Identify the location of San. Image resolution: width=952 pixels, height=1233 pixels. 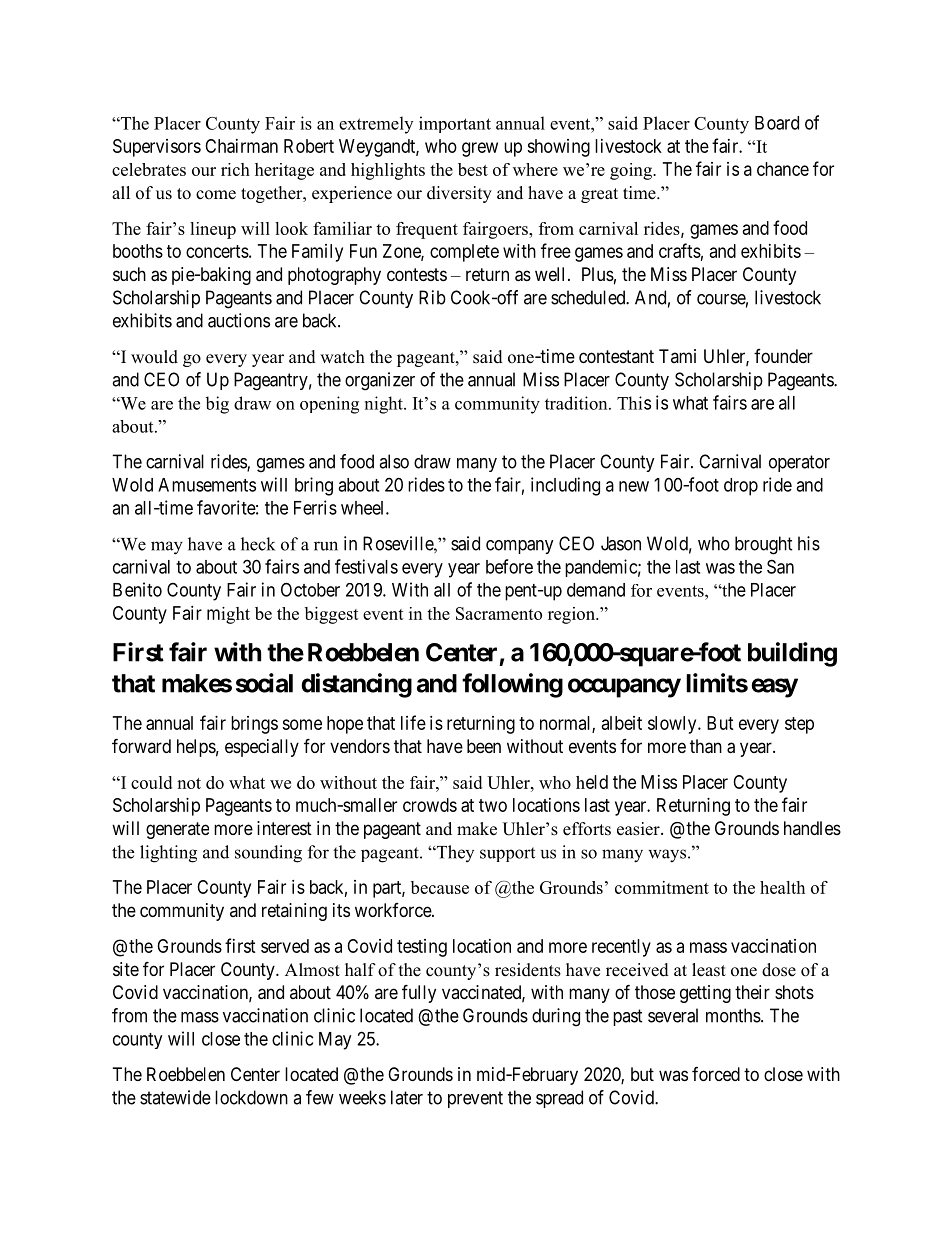
(780, 566).
